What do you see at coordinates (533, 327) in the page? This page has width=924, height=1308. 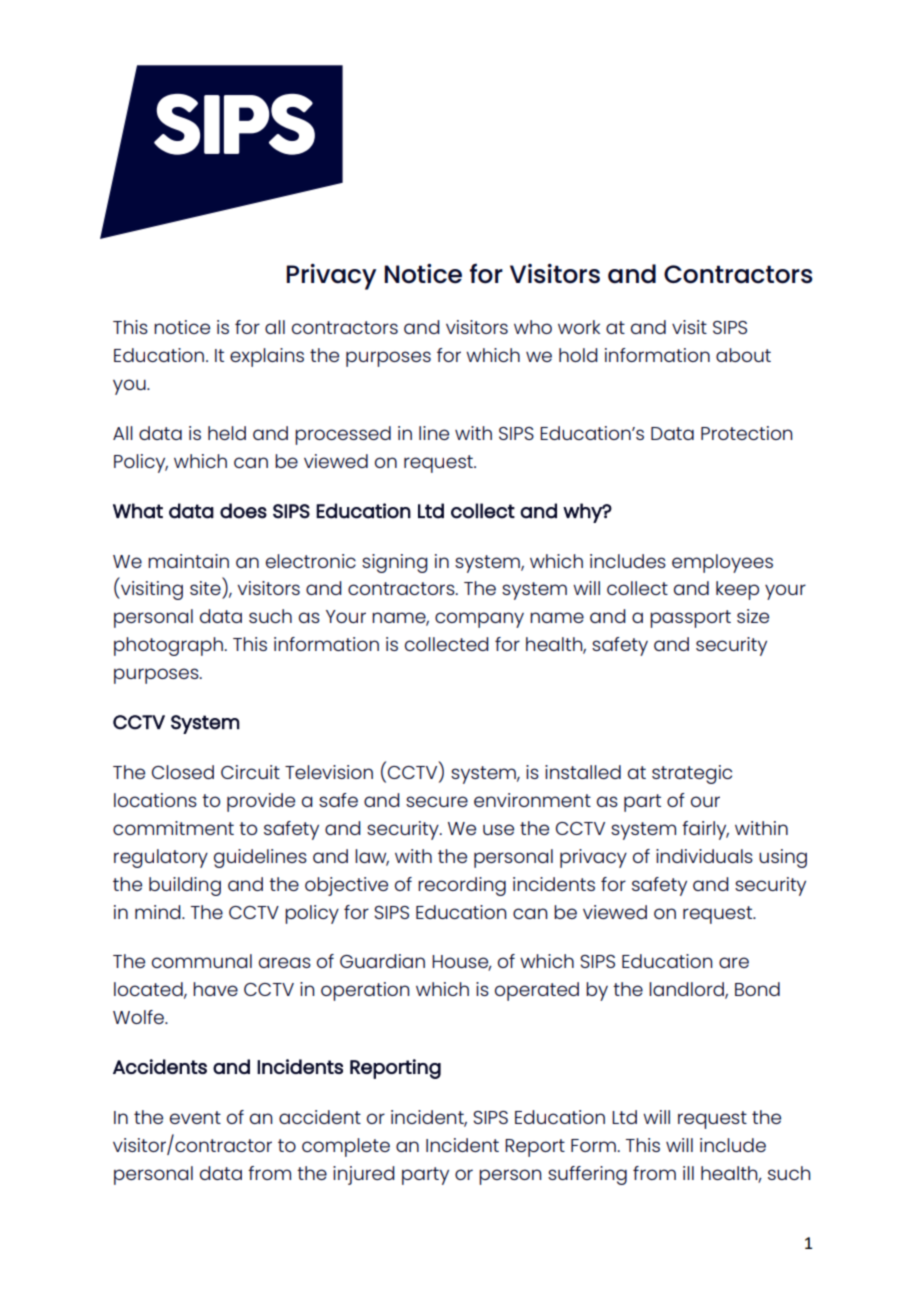 I see `who` at bounding box center [533, 327].
